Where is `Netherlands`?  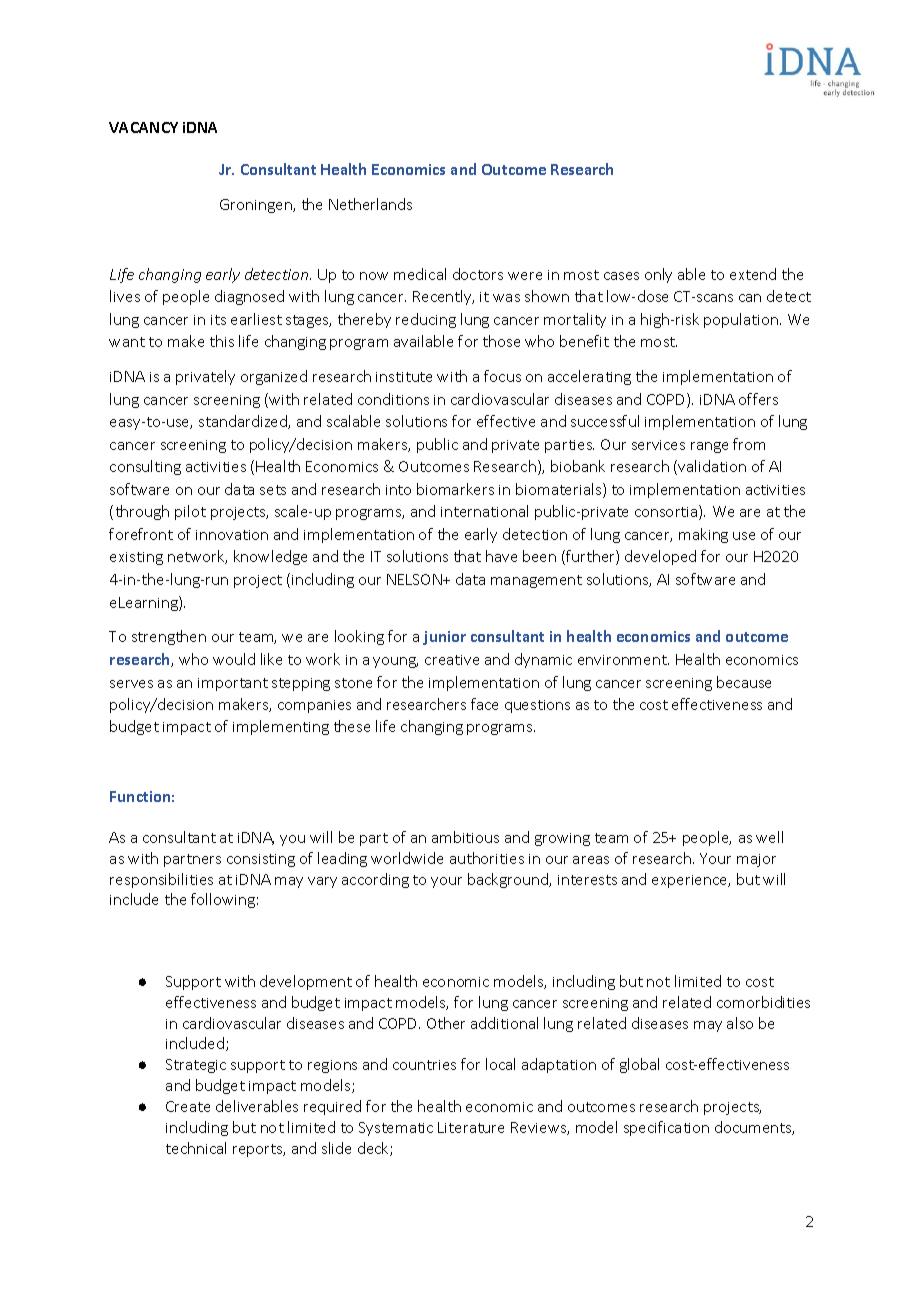
Netherlands is located at coordinates (370, 204).
